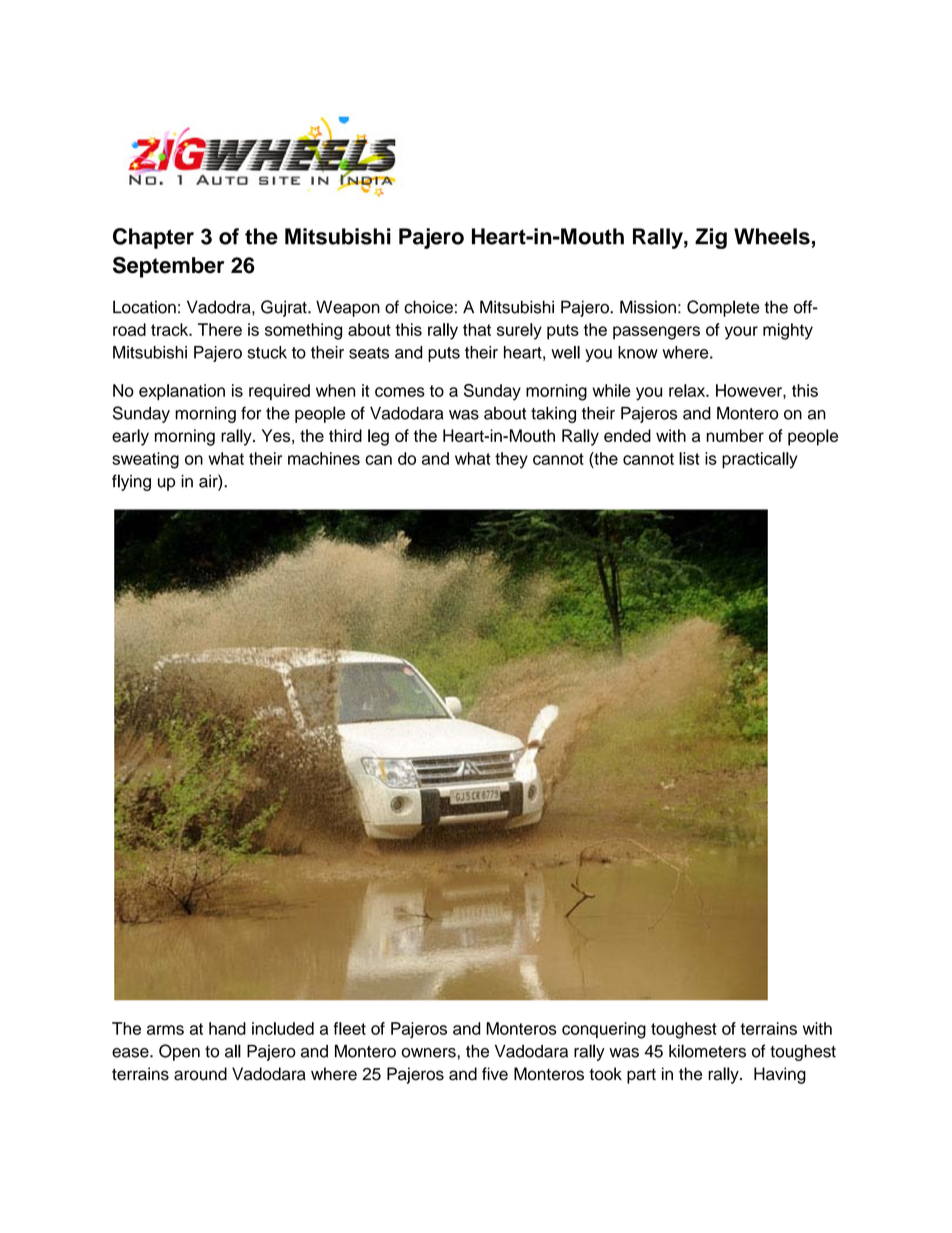 This screenshot has height=1233, width=952. I want to click on they, so click(511, 460).
